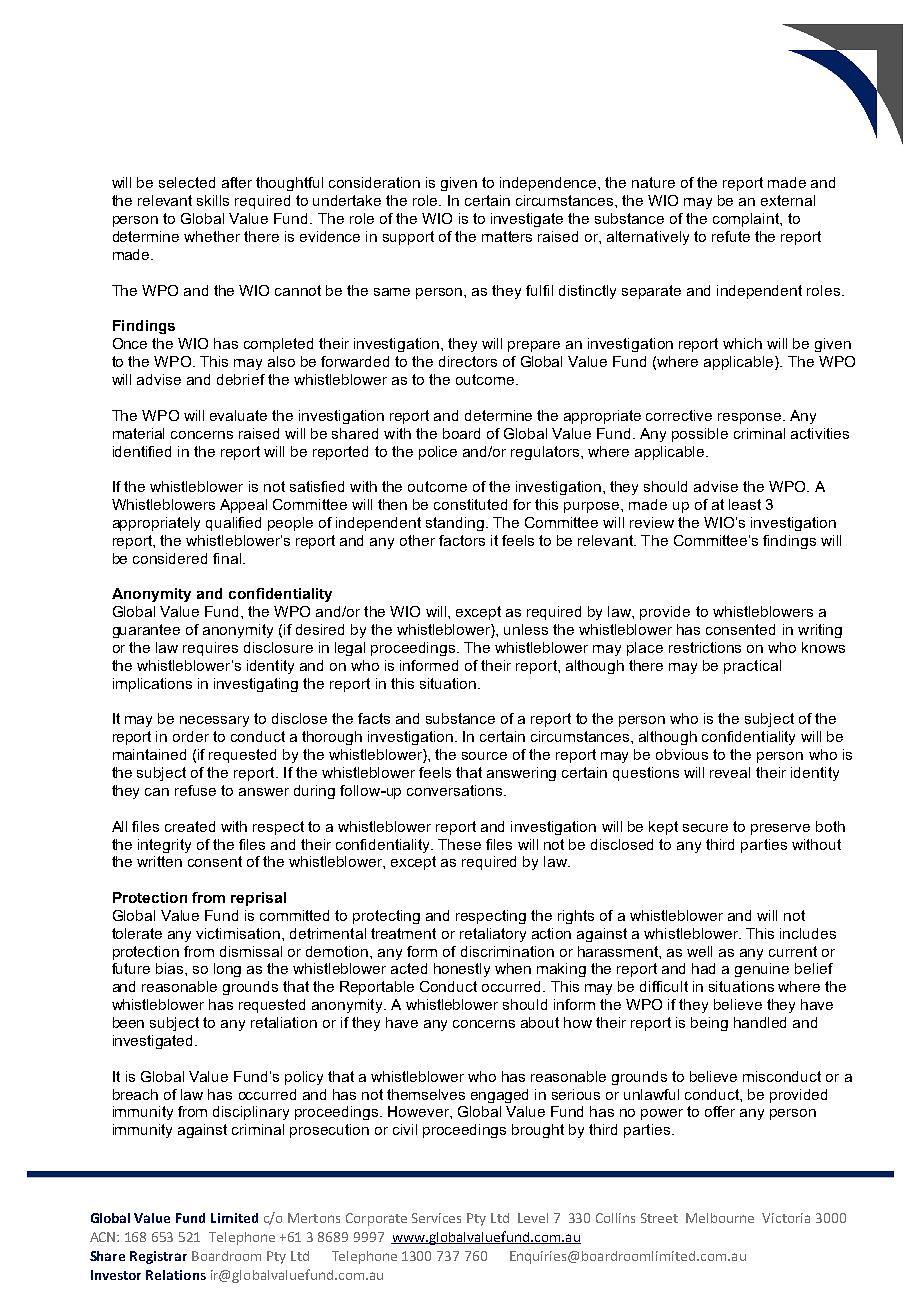 The image size is (924, 1308). Describe the element at coordinates (484, 756) in the image. I see `source` at that location.
